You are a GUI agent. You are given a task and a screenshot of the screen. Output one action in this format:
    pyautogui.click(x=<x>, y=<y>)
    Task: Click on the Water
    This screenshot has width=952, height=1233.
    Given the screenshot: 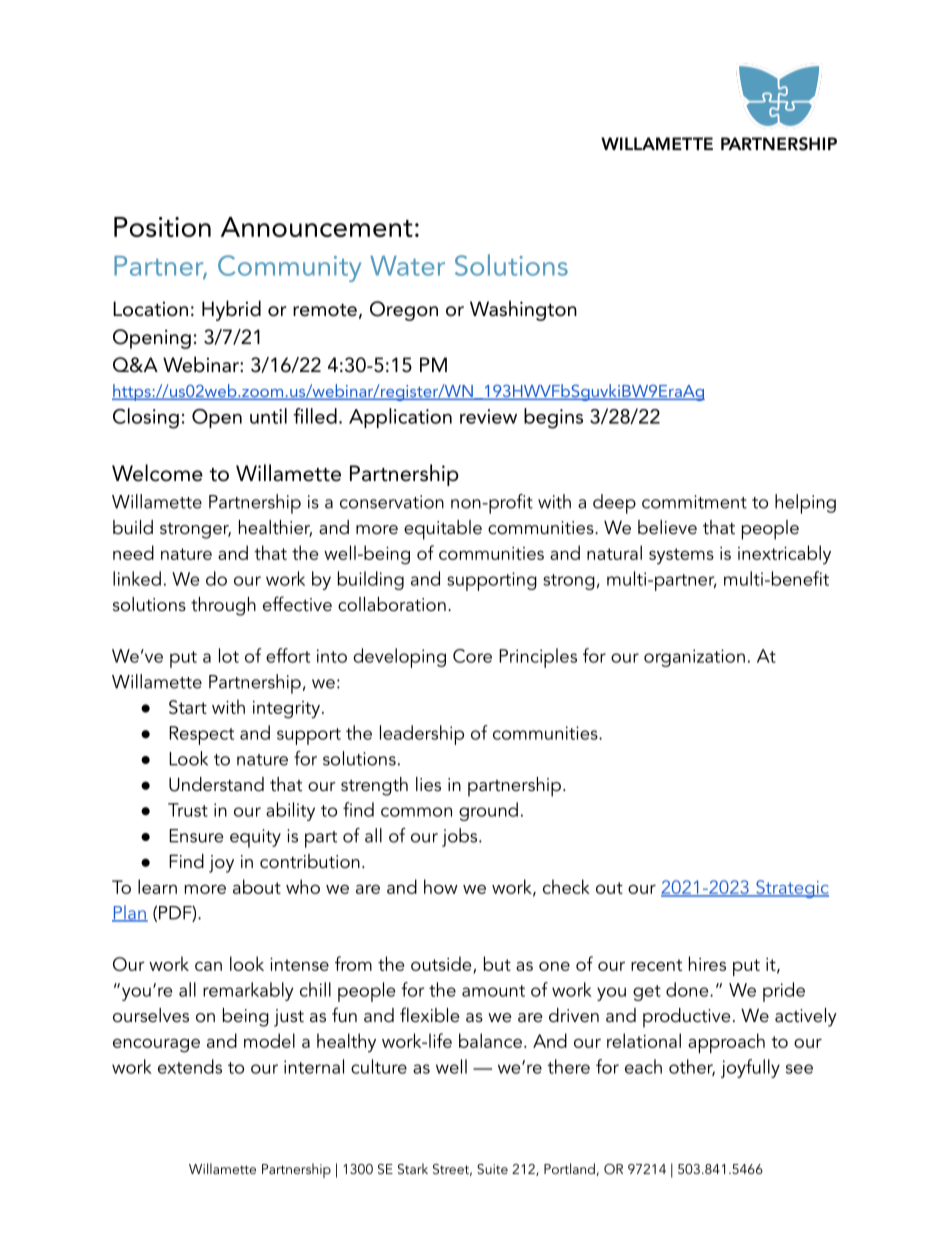 What is the action you would take?
    pyautogui.click(x=407, y=266)
